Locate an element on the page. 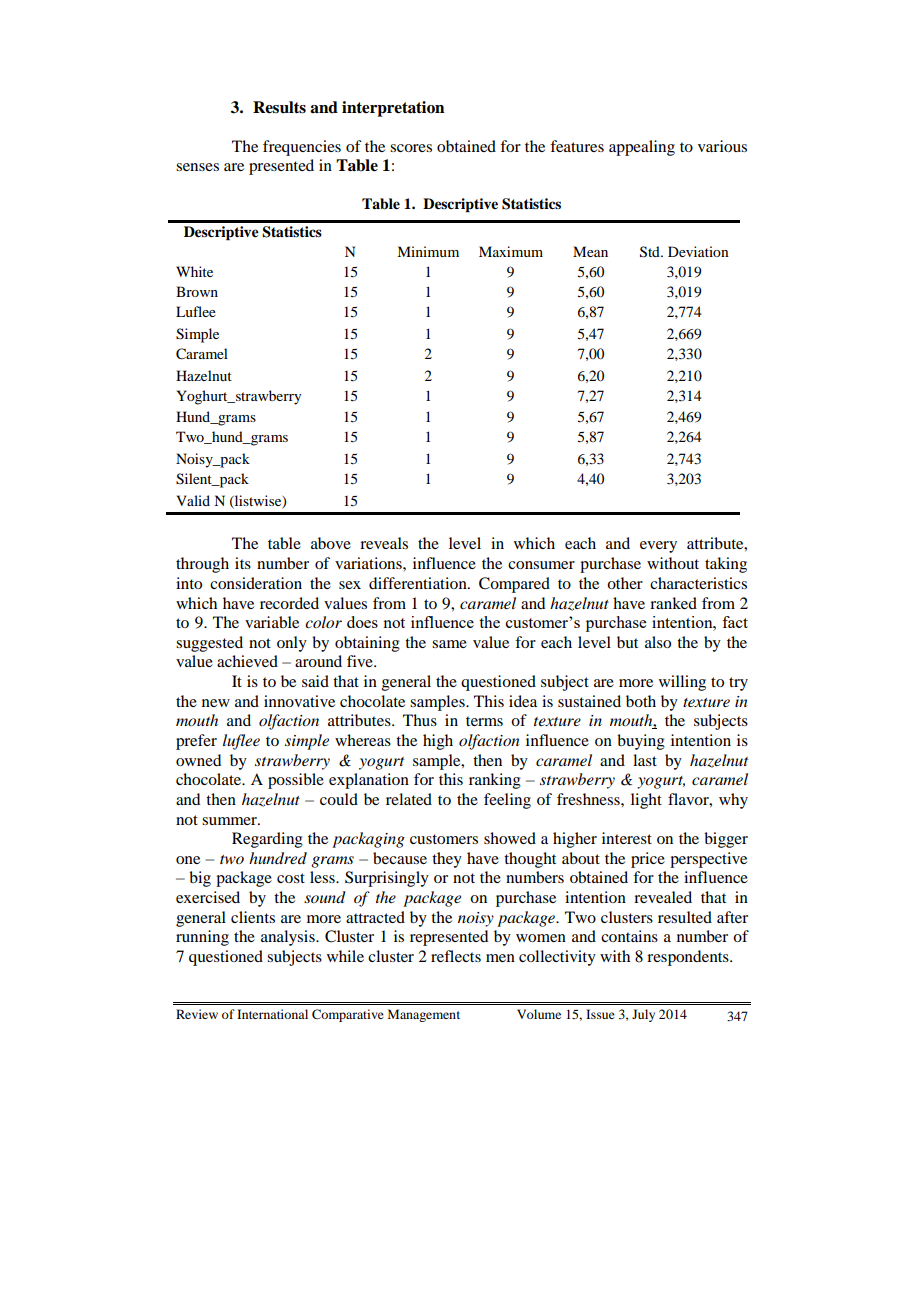 Image resolution: width=924 pixels, height=1307 pixels. Results is located at coordinates (279, 107).
